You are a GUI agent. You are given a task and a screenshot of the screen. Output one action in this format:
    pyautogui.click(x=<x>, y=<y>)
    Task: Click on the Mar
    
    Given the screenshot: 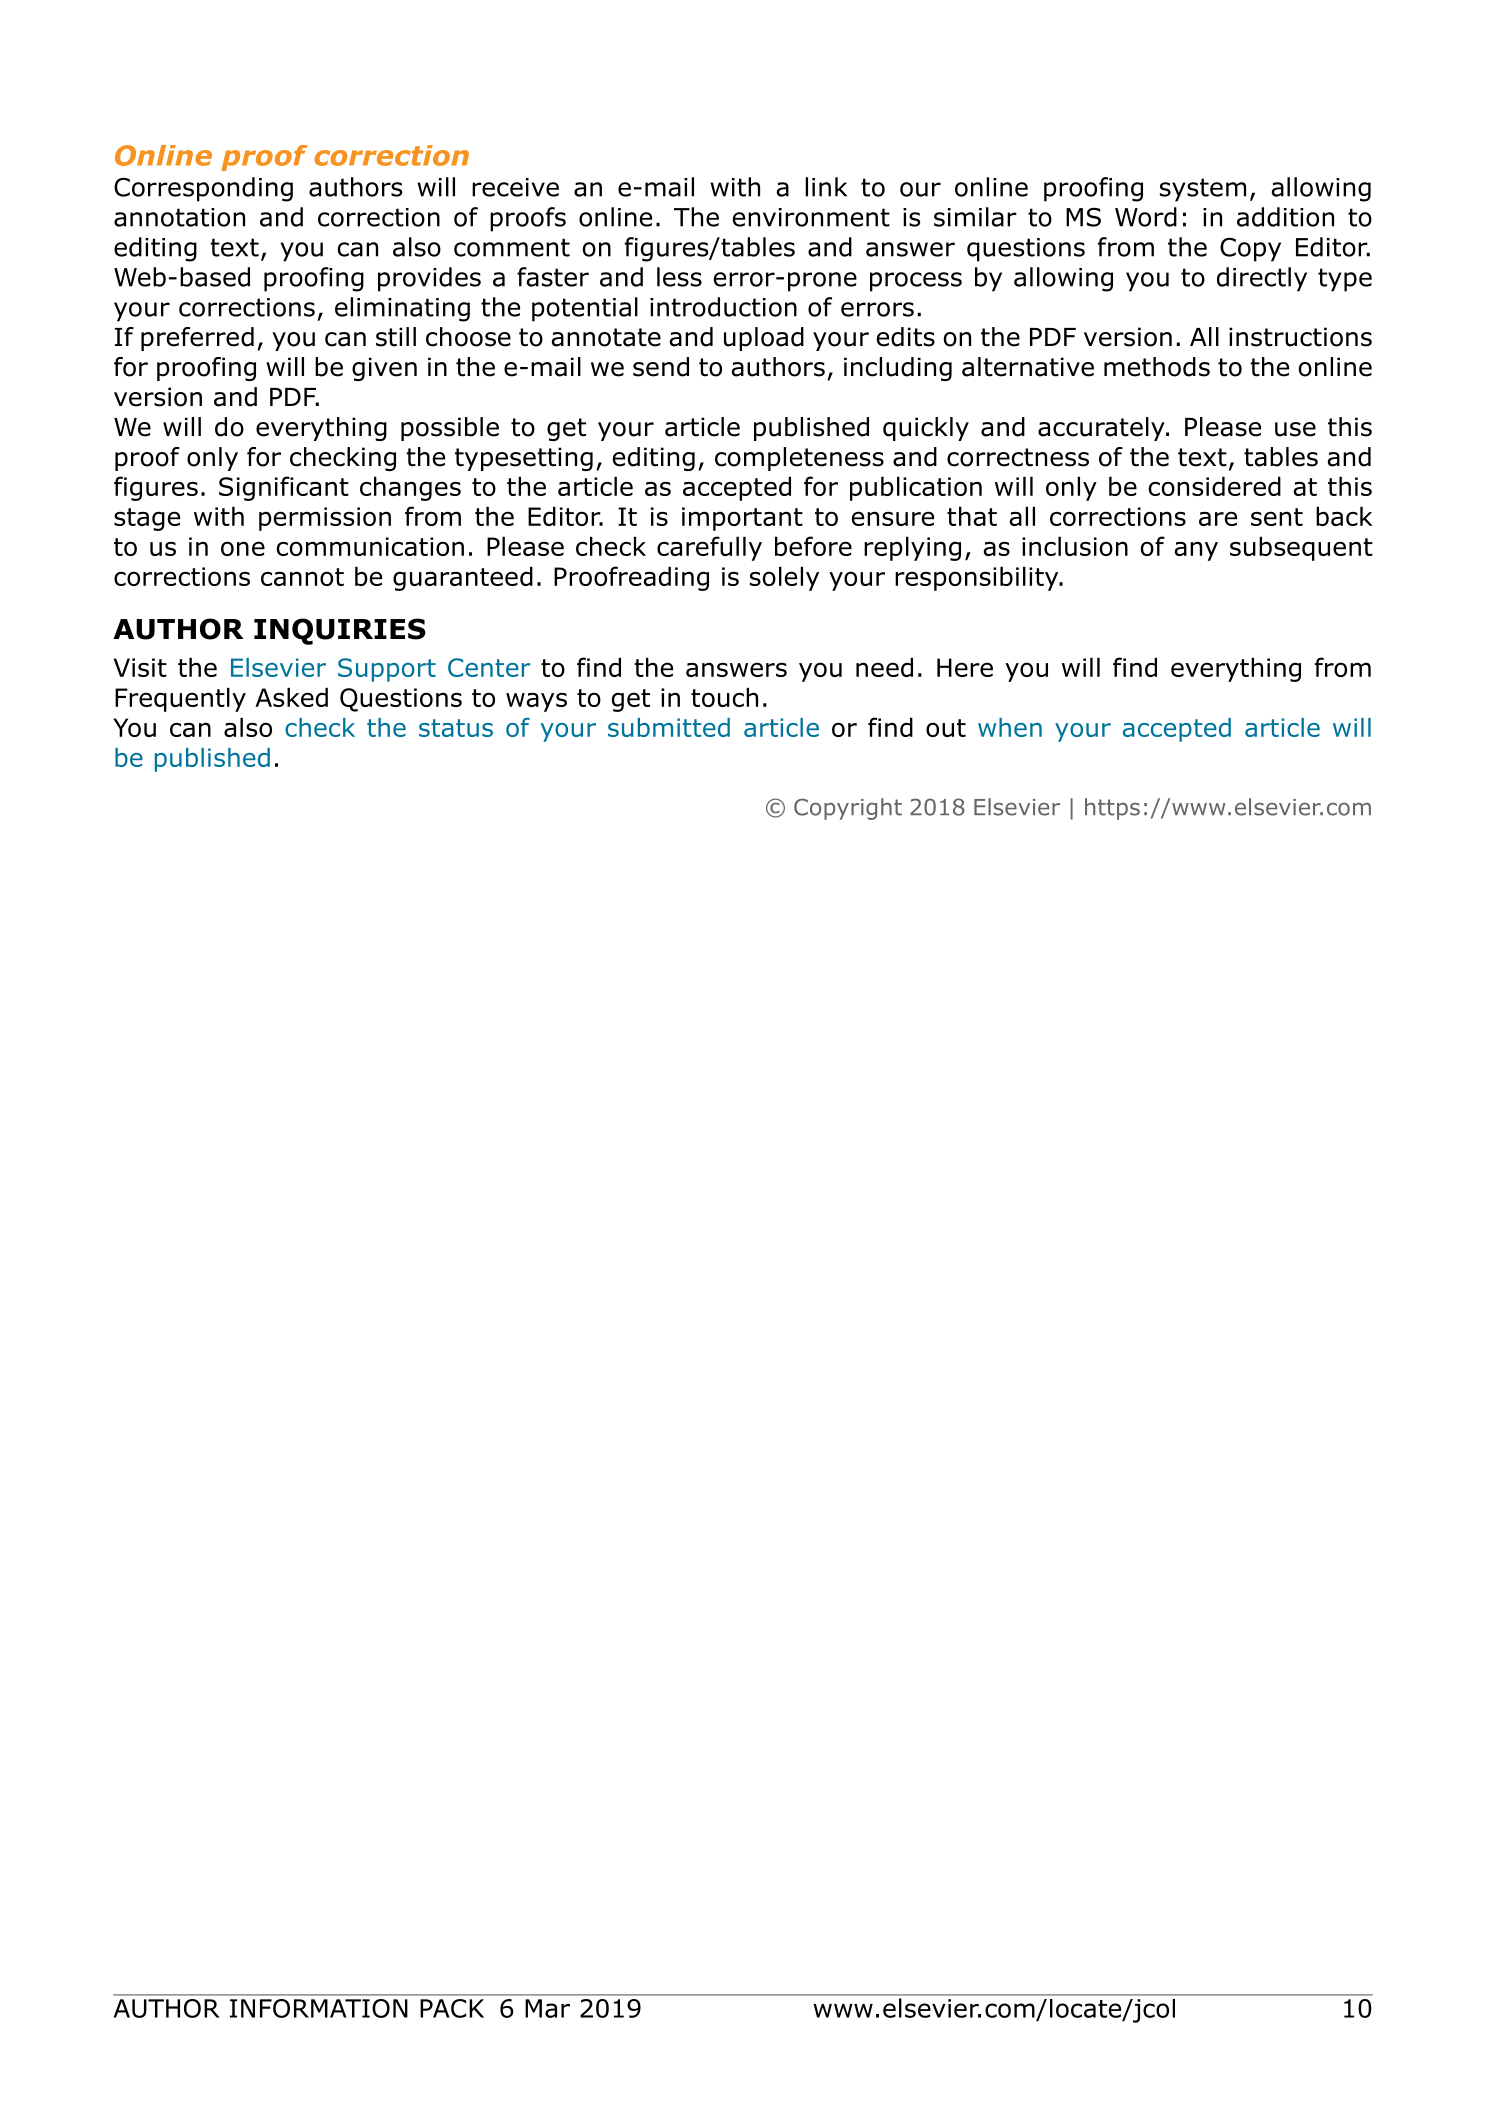 What is the action you would take?
    pyautogui.click(x=547, y=2008)
